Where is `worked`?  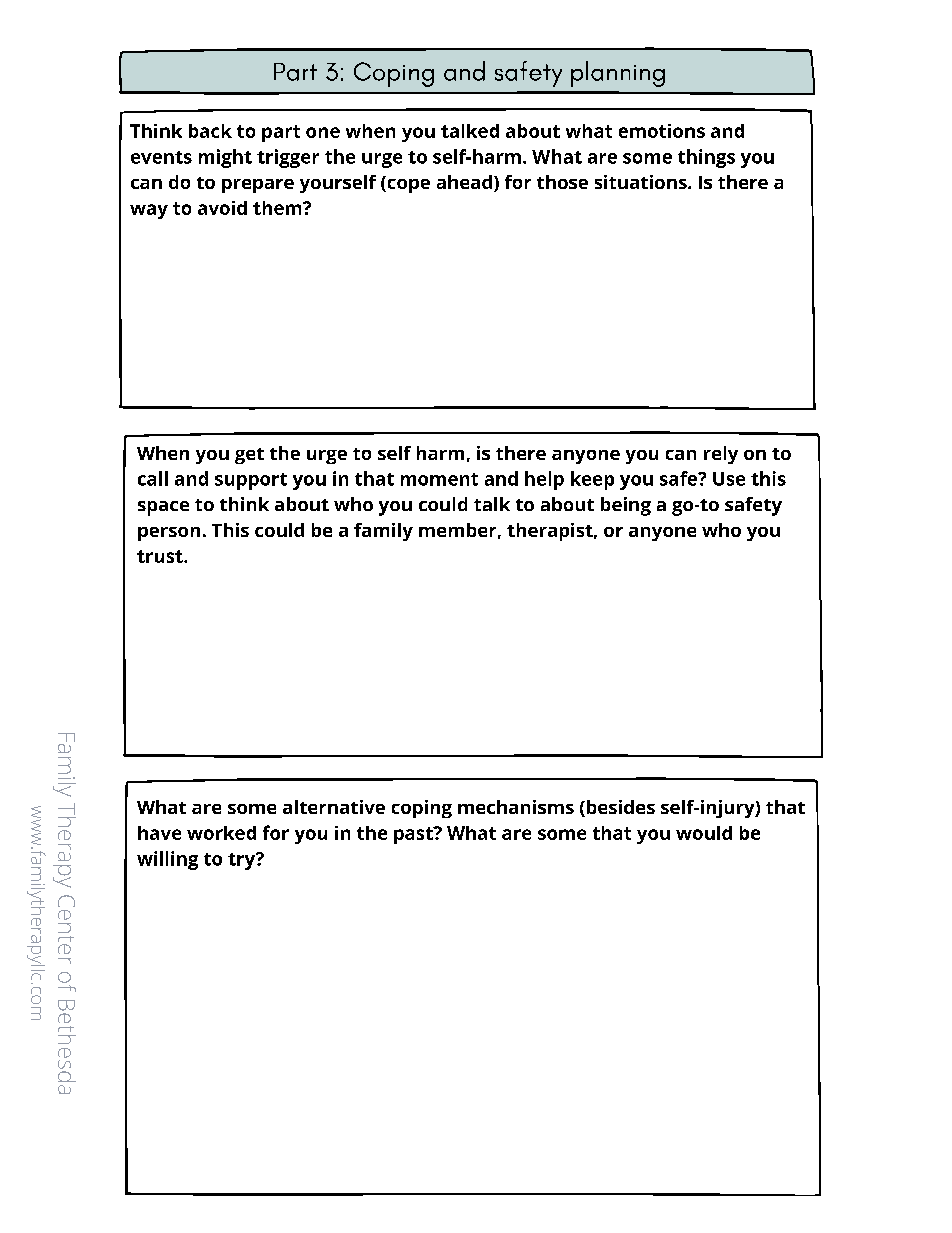 worked is located at coordinates (221, 833).
